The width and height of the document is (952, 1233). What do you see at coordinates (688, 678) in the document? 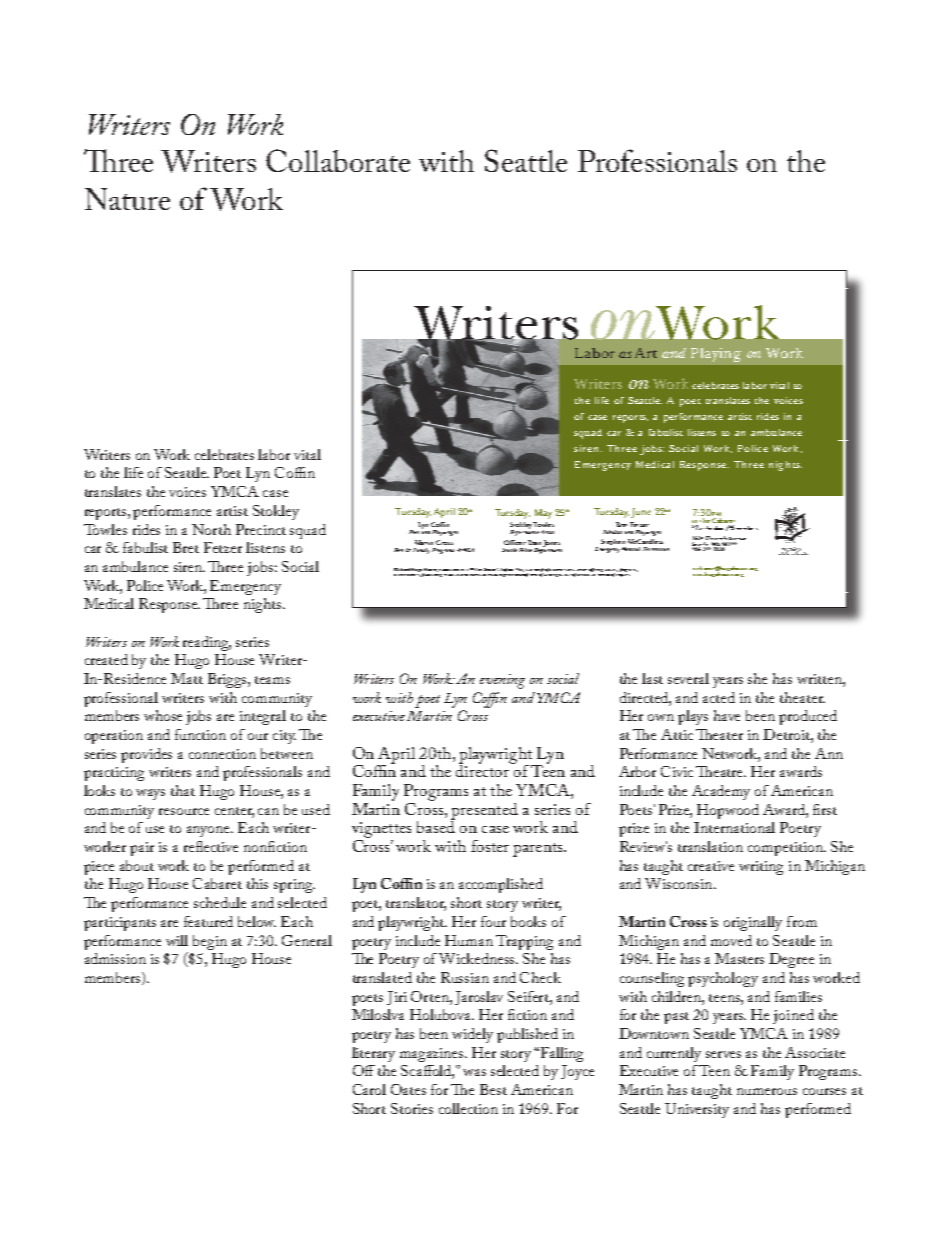
I see `several` at bounding box center [688, 678].
